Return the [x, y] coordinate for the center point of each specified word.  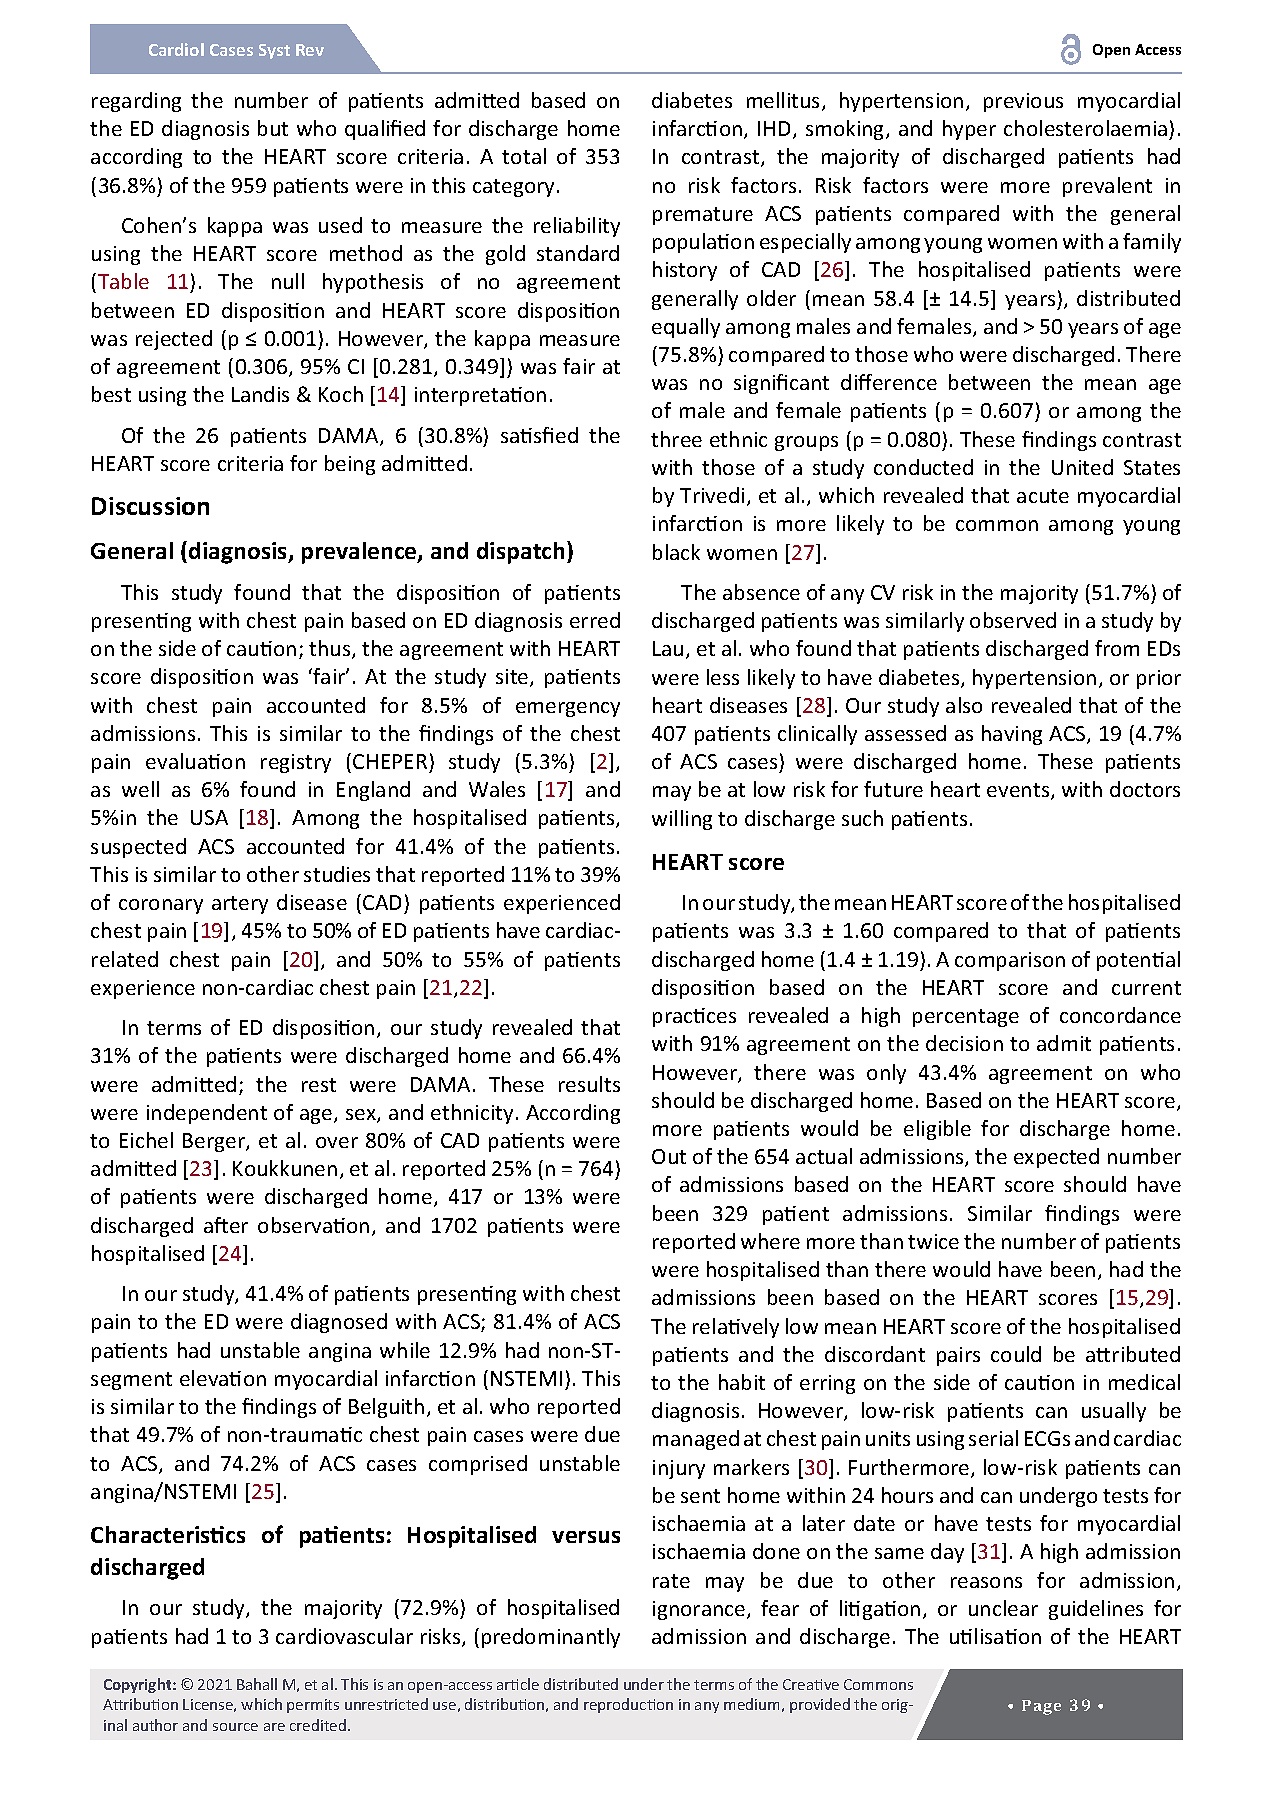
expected [1056, 1158]
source [235, 1727]
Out [669, 1156]
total [524, 156]
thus [331, 649]
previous [1023, 102]
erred [595, 620]
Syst [274, 51]
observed [1013, 620]
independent [207, 1114]
